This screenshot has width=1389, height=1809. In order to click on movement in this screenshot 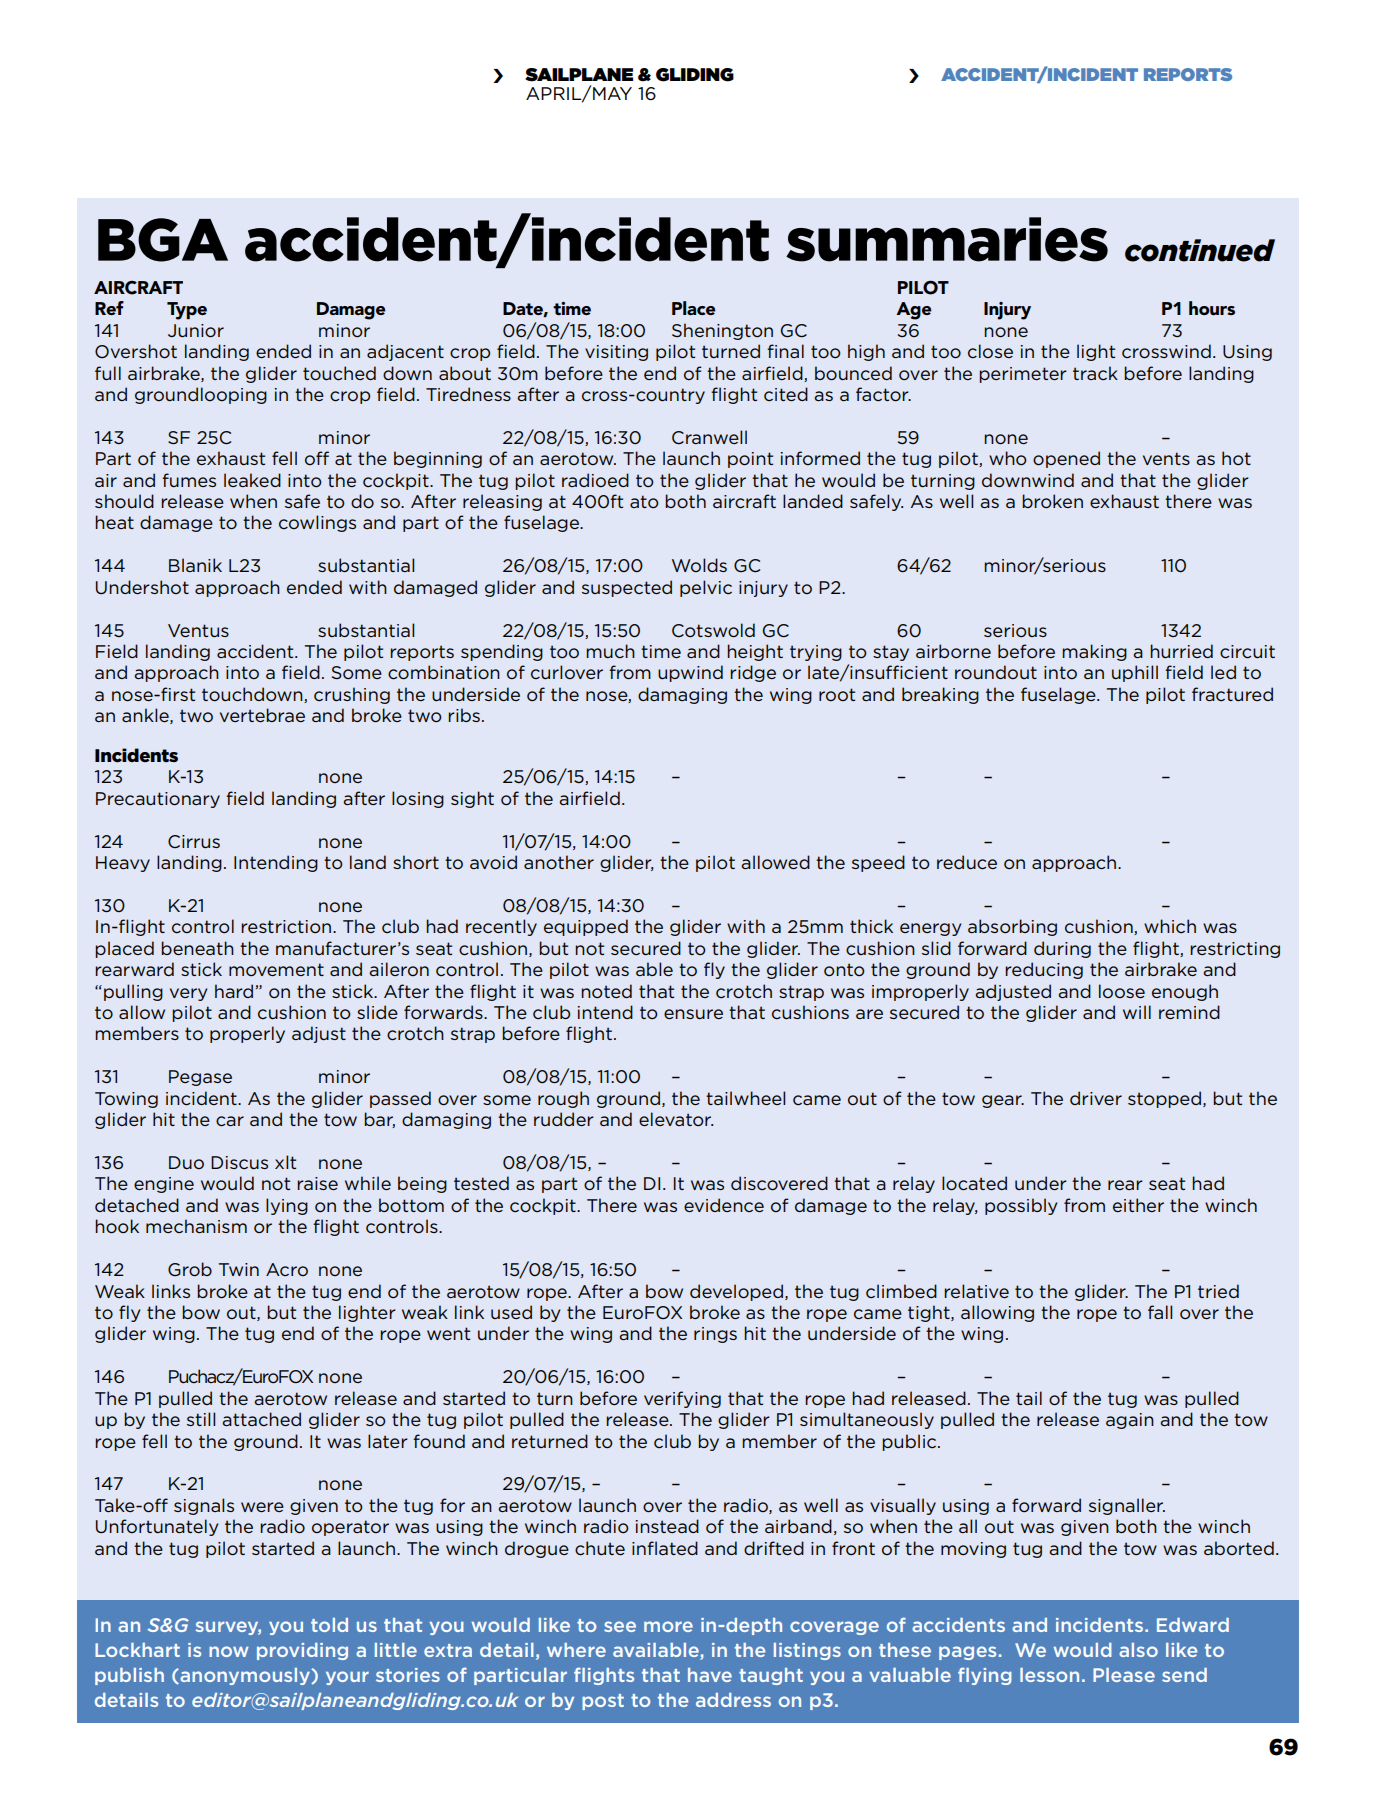, I will do `click(276, 969)`.
